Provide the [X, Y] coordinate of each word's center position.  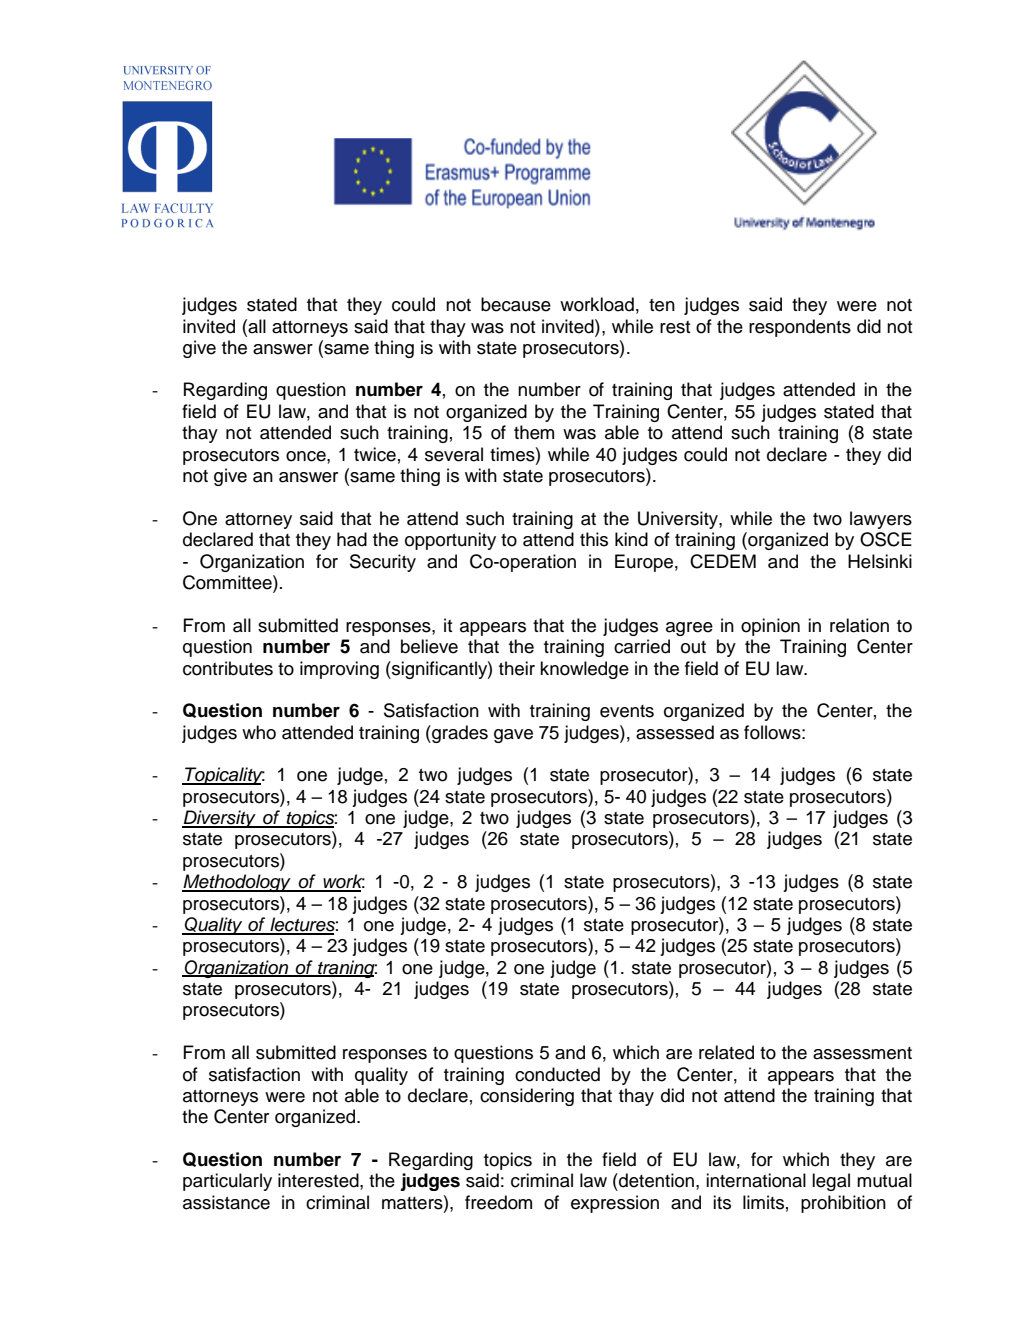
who [259, 732]
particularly [227, 1182]
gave [513, 736]
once [307, 456]
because [516, 304]
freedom [498, 1202]
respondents [800, 328]
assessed [675, 732]
